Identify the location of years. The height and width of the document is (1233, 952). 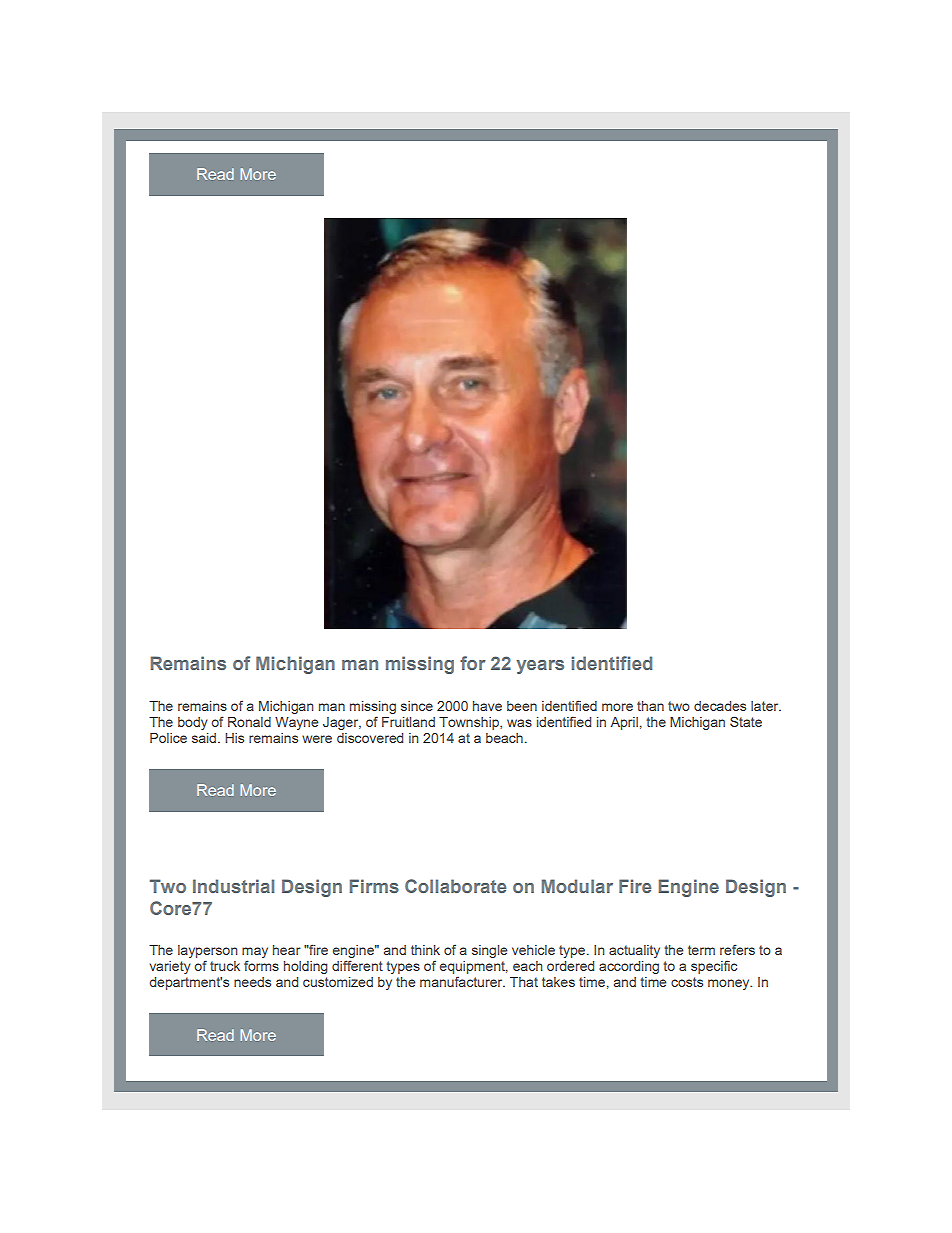
(540, 667).
